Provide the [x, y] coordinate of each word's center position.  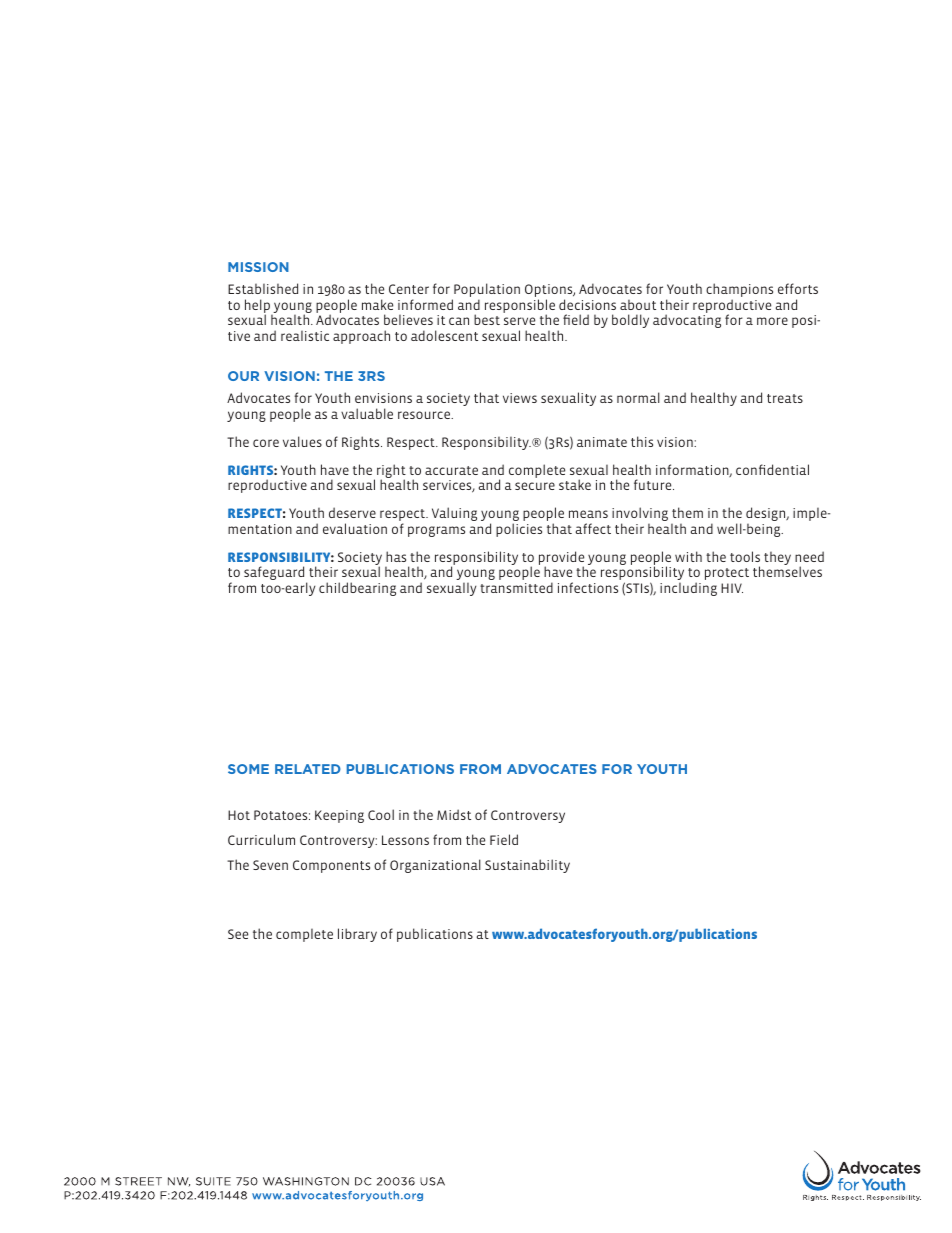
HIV [732, 588]
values [302, 441]
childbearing [357, 589]
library [357, 935]
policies [519, 530]
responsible [520, 307]
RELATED [308, 769]
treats [785, 398]
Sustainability [527, 866]
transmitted [516, 587]
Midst [454, 814]
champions [739, 291]
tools [745, 556]
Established [263, 288]
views [520, 398]
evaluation [355, 528]
